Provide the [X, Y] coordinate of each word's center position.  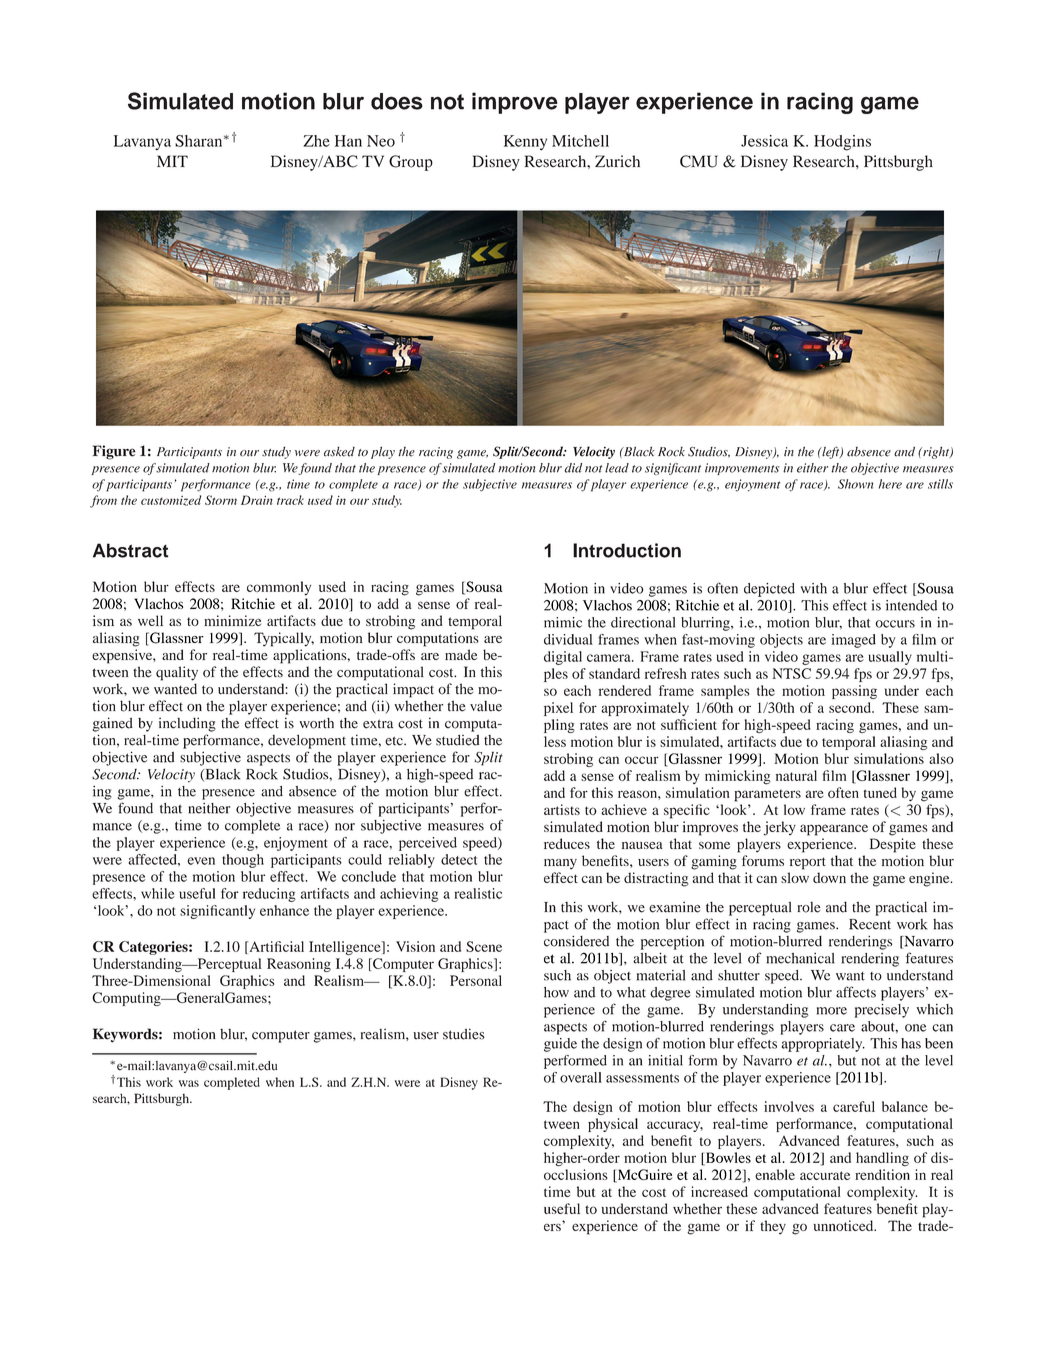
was [189, 1083]
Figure [113, 452]
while [158, 893]
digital [563, 658]
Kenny [525, 142]
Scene [484, 946]
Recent [870, 924]
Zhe [316, 141]
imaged [853, 641]
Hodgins [842, 143]
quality [177, 673]
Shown [855, 484]
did [573, 468]
